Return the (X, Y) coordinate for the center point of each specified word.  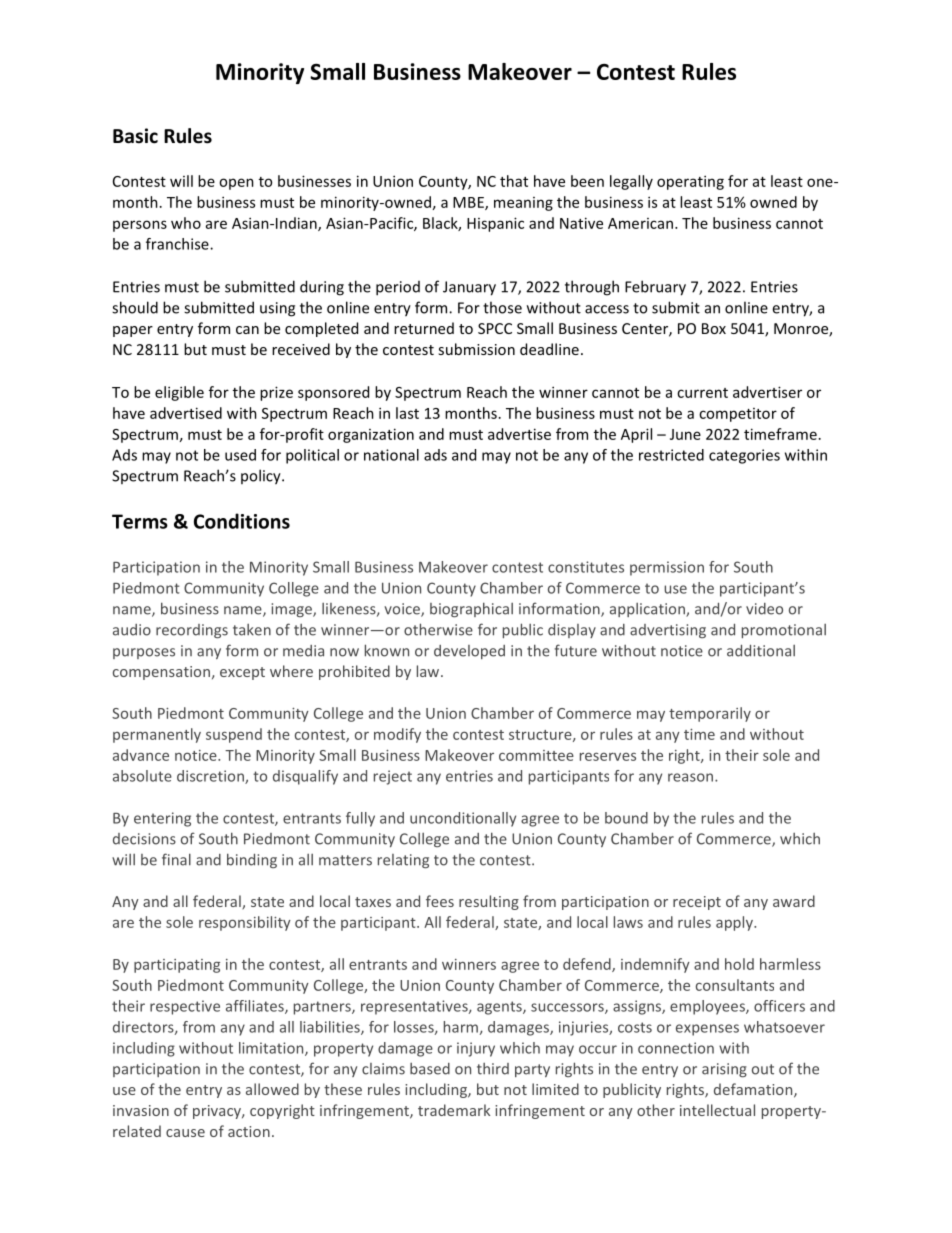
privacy (218, 1112)
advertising (668, 631)
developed (469, 652)
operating (690, 182)
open (236, 184)
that (514, 181)
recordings (192, 631)
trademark (454, 1110)
